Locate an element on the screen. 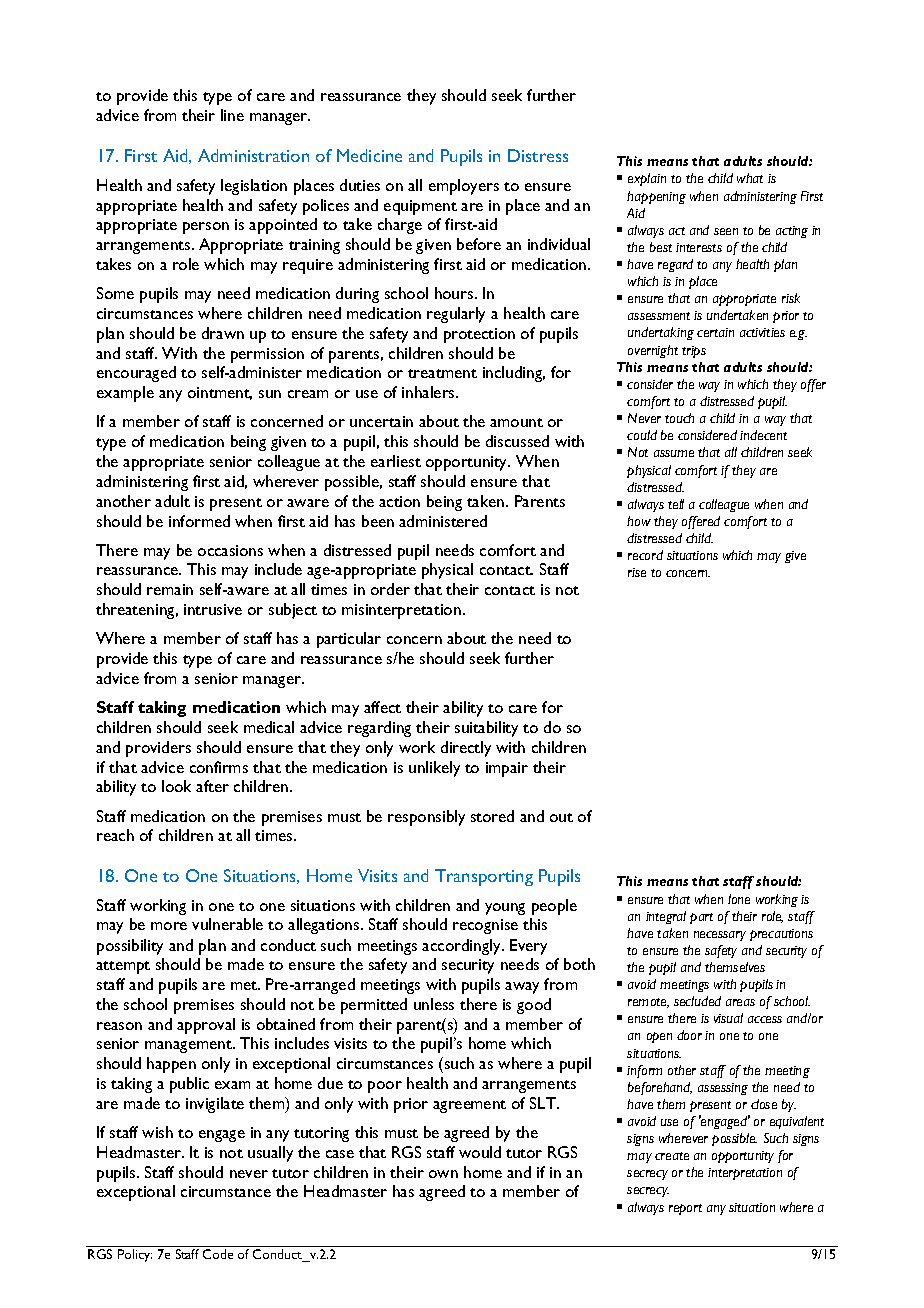  line is located at coordinates (232, 115).
